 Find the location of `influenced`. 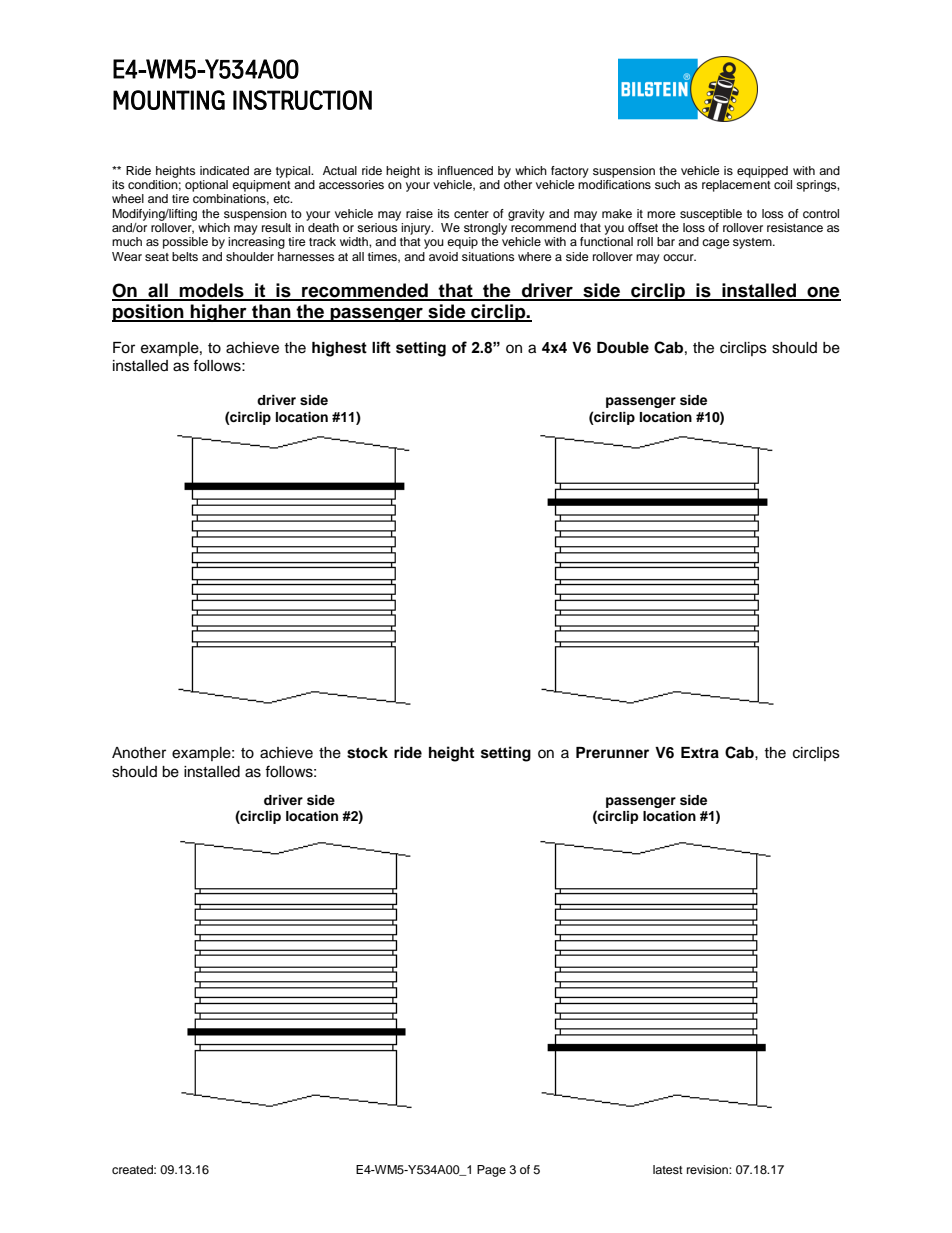

influenced is located at coordinates (465, 170).
